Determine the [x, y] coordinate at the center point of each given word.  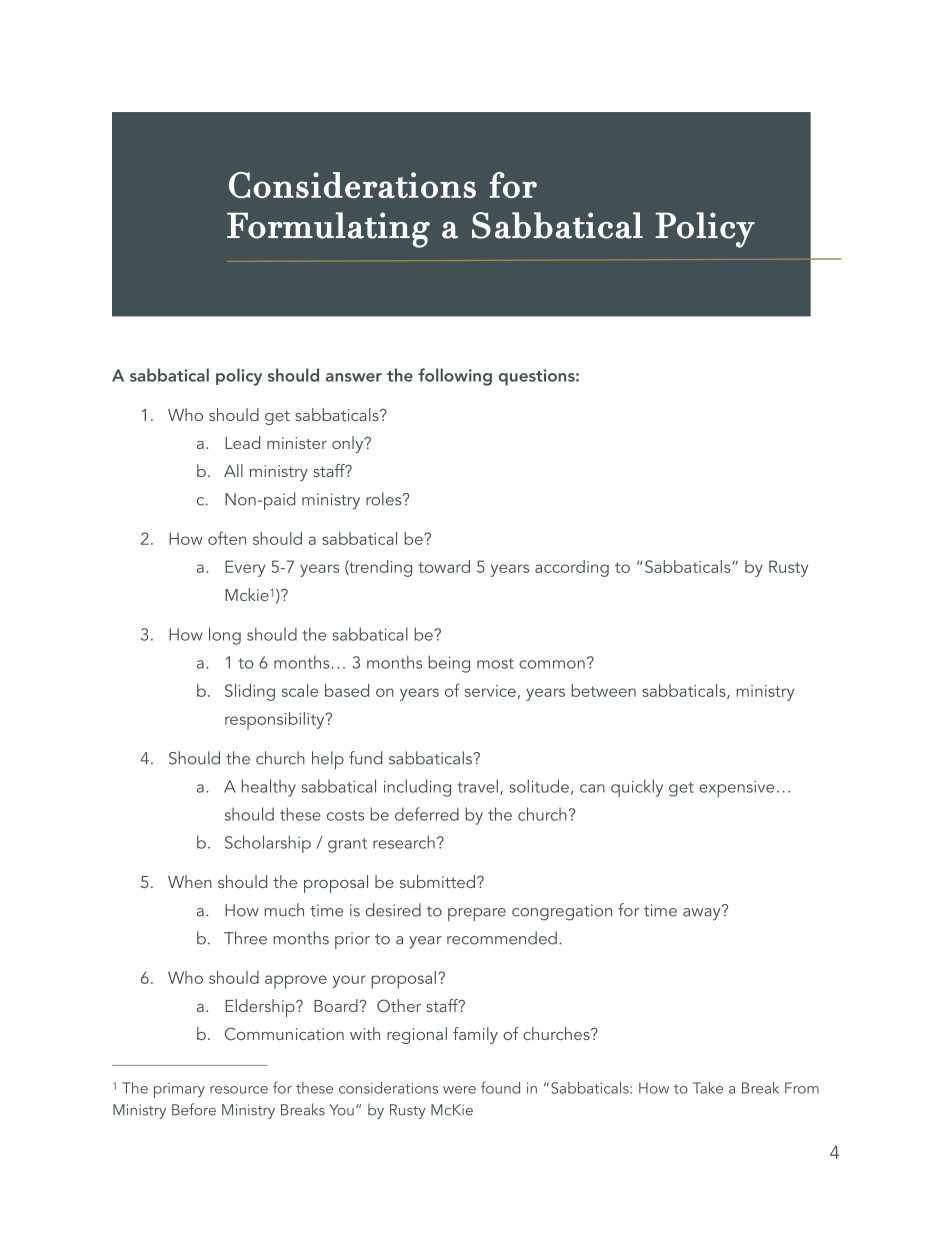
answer [354, 377]
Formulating [328, 230]
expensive [736, 789]
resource [239, 1090]
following [455, 377]
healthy [269, 788]
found [500, 1087]
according [572, 568]
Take [708, 1088]
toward [444, 566]
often [227, 538]
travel [478, 786]
